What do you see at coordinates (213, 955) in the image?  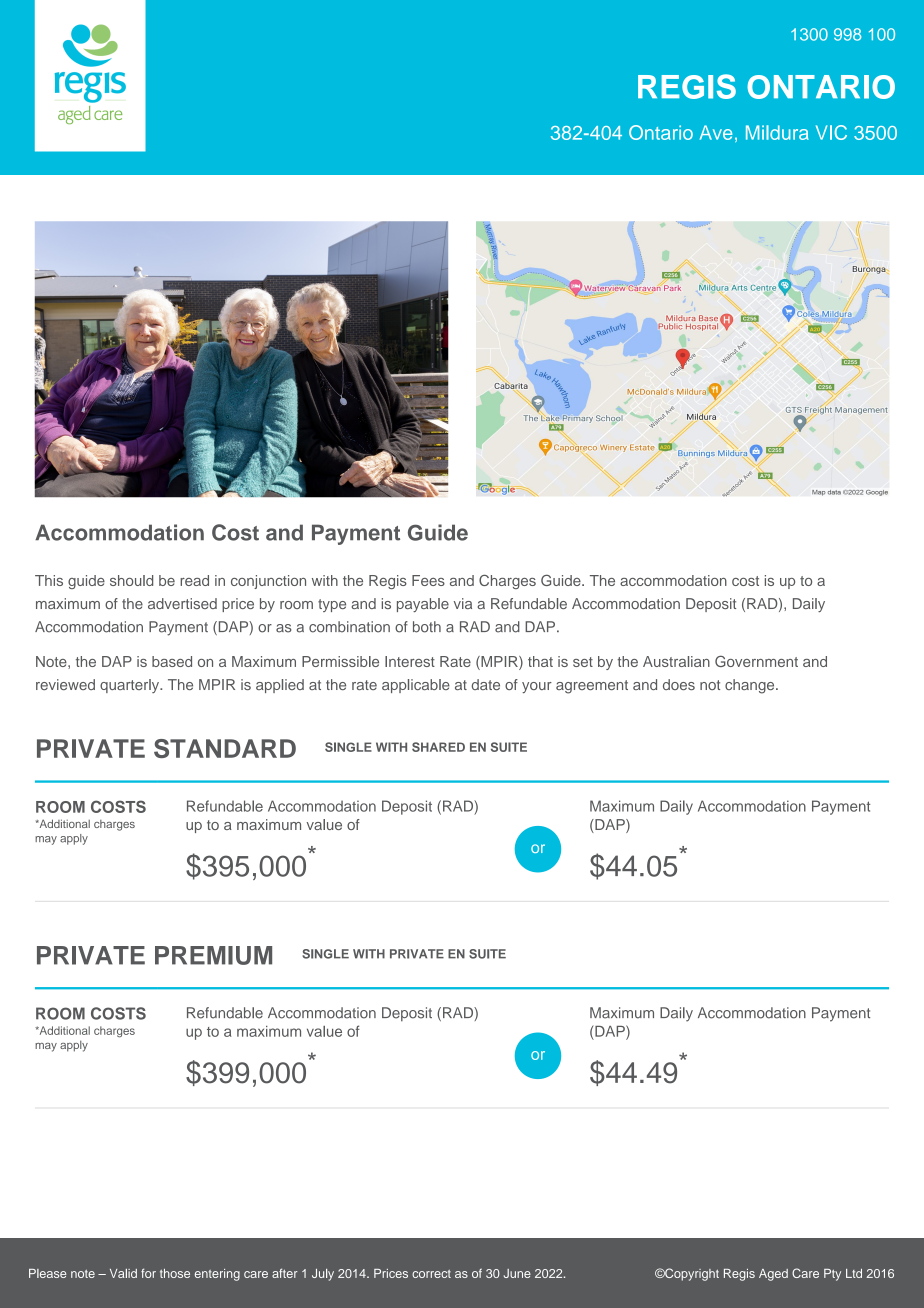 I see `PREMIUM` at bounding box center [213, 955].
